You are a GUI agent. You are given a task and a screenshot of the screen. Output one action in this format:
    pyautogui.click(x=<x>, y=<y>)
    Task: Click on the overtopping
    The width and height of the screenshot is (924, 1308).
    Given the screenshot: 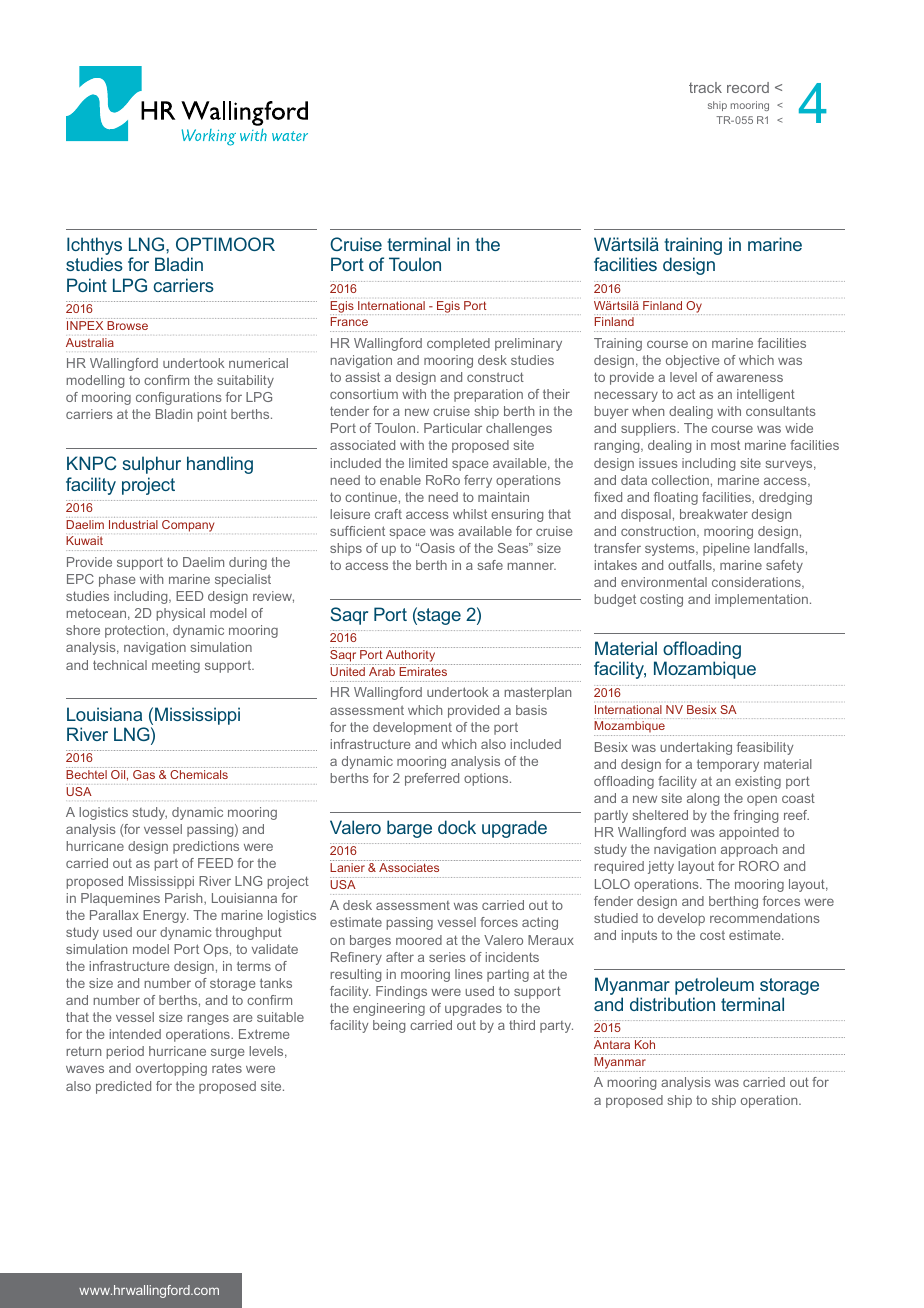 What is the action you would take?
    pyautogui.click(x=171, y=1069)
